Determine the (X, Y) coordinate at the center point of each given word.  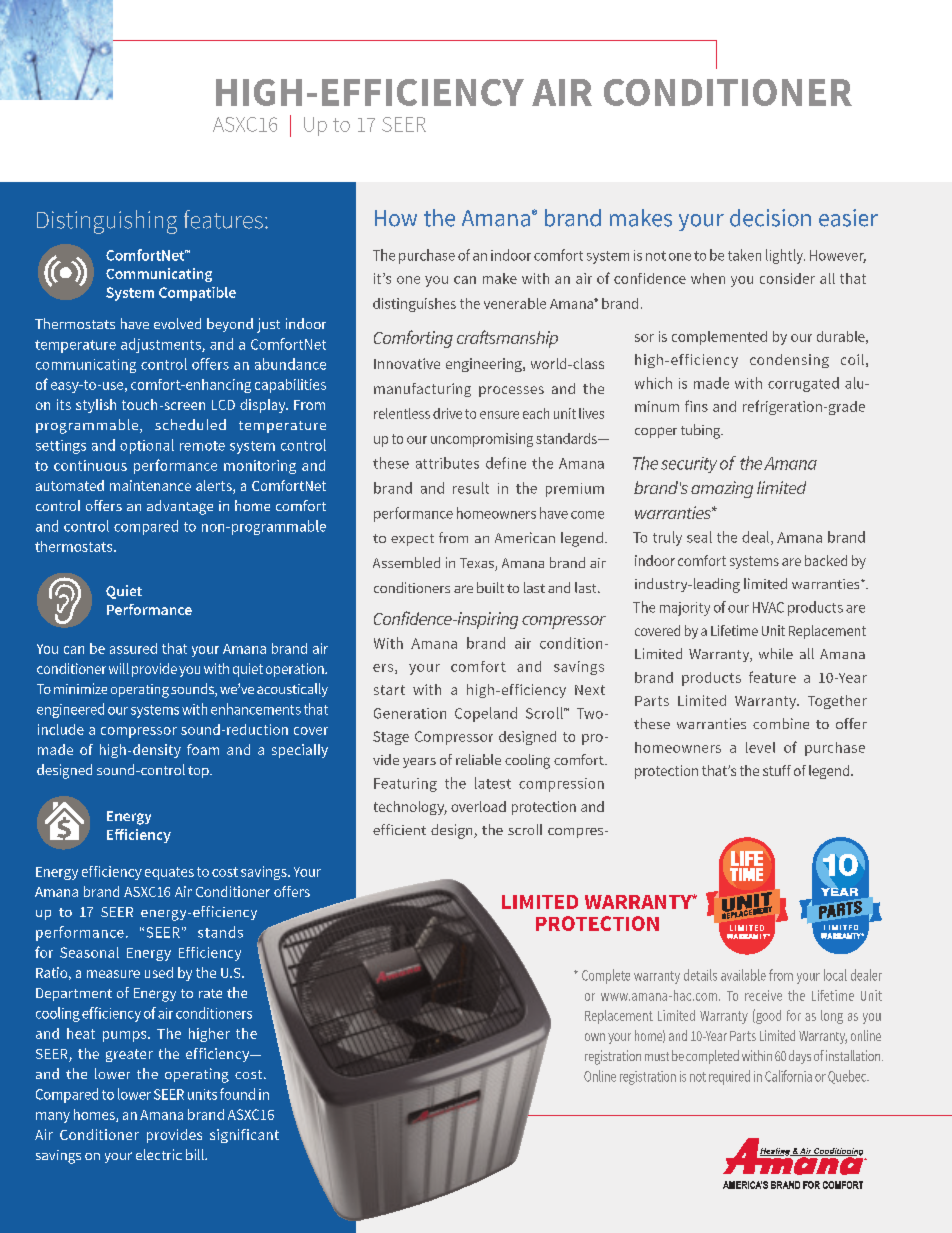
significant (244, 1136)
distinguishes (414, 305)
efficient (399, 829)
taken (744, 255)
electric (159, 1154)
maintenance (150, 485)
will (119, 668)
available (743, 975)
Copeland (486, 714)
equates (169, 873)
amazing (722, 489)
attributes (447, 463)
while (776, 653)
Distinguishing (107, 222)
